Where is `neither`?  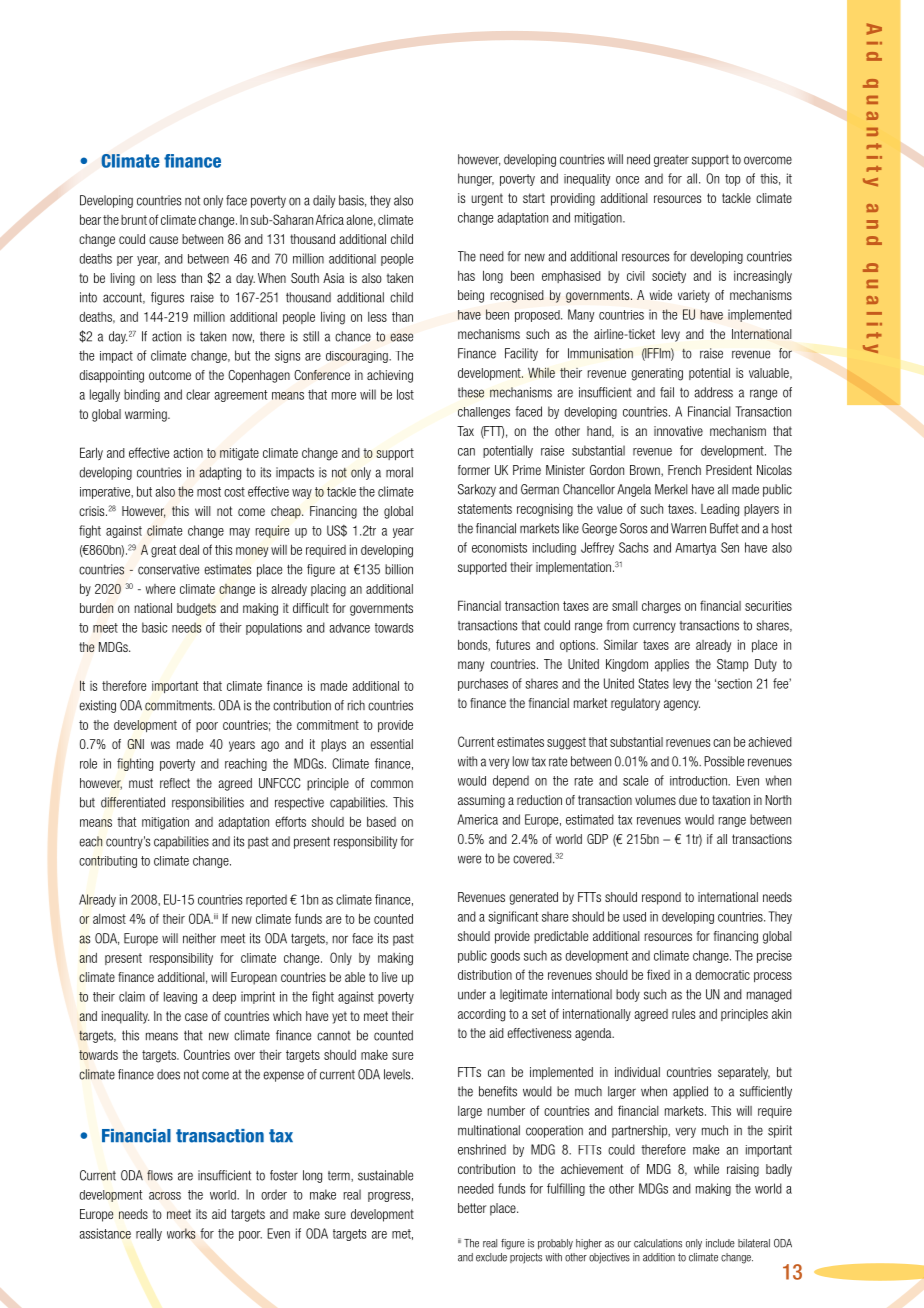 neither is located at coordinates (199, 938).
